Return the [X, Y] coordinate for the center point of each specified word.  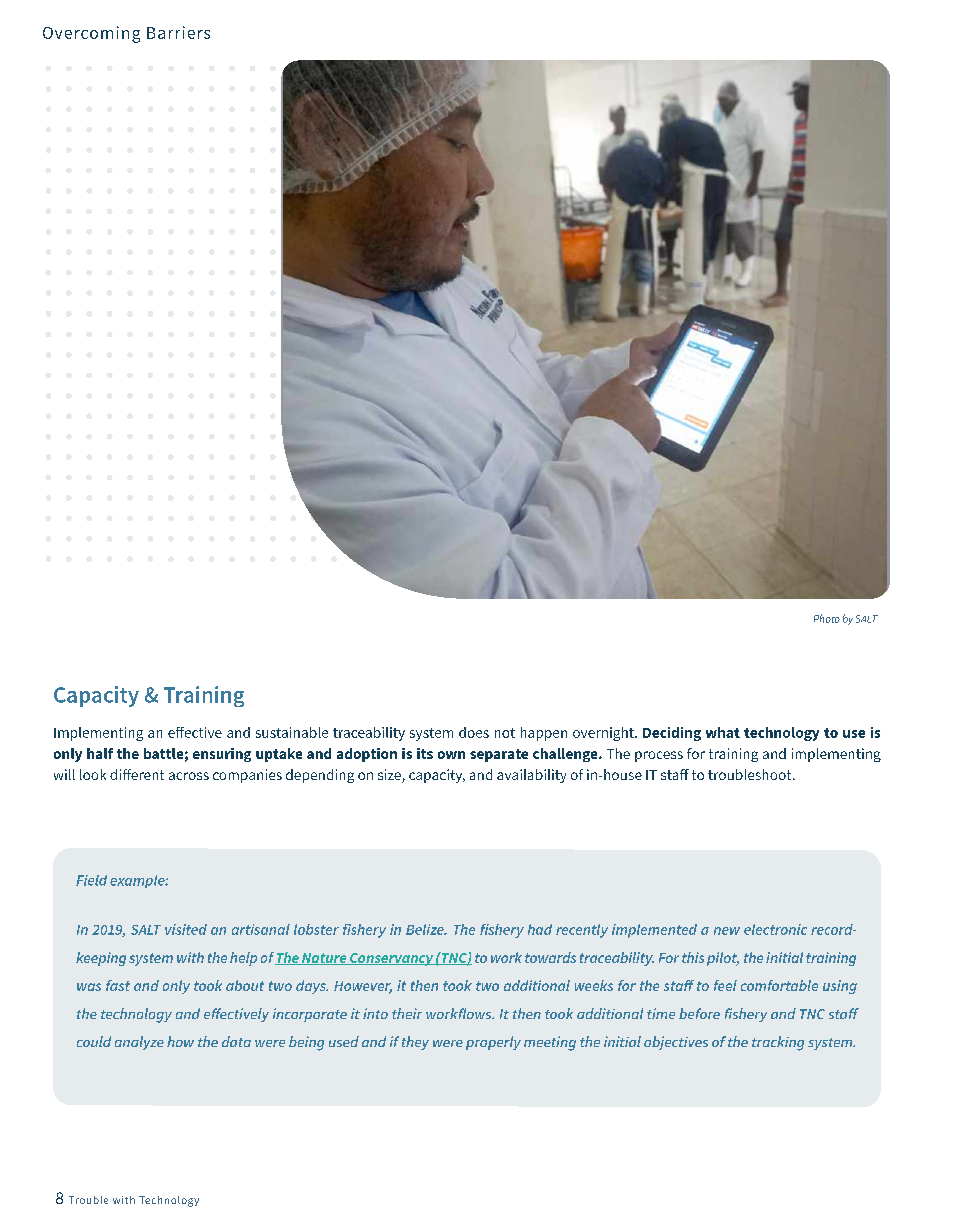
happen [544, 734]
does [474, 732]
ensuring [222, 755]
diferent [137, 774]
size [390, 776]
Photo [827, 618]
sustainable [292, 732]
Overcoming [91, 34]
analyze [139, 1043]
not [505, 733]
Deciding [672, 734]
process [659, 756]
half [100, 753]
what [723, 732]
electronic [775, 929]
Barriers [178, 32]
